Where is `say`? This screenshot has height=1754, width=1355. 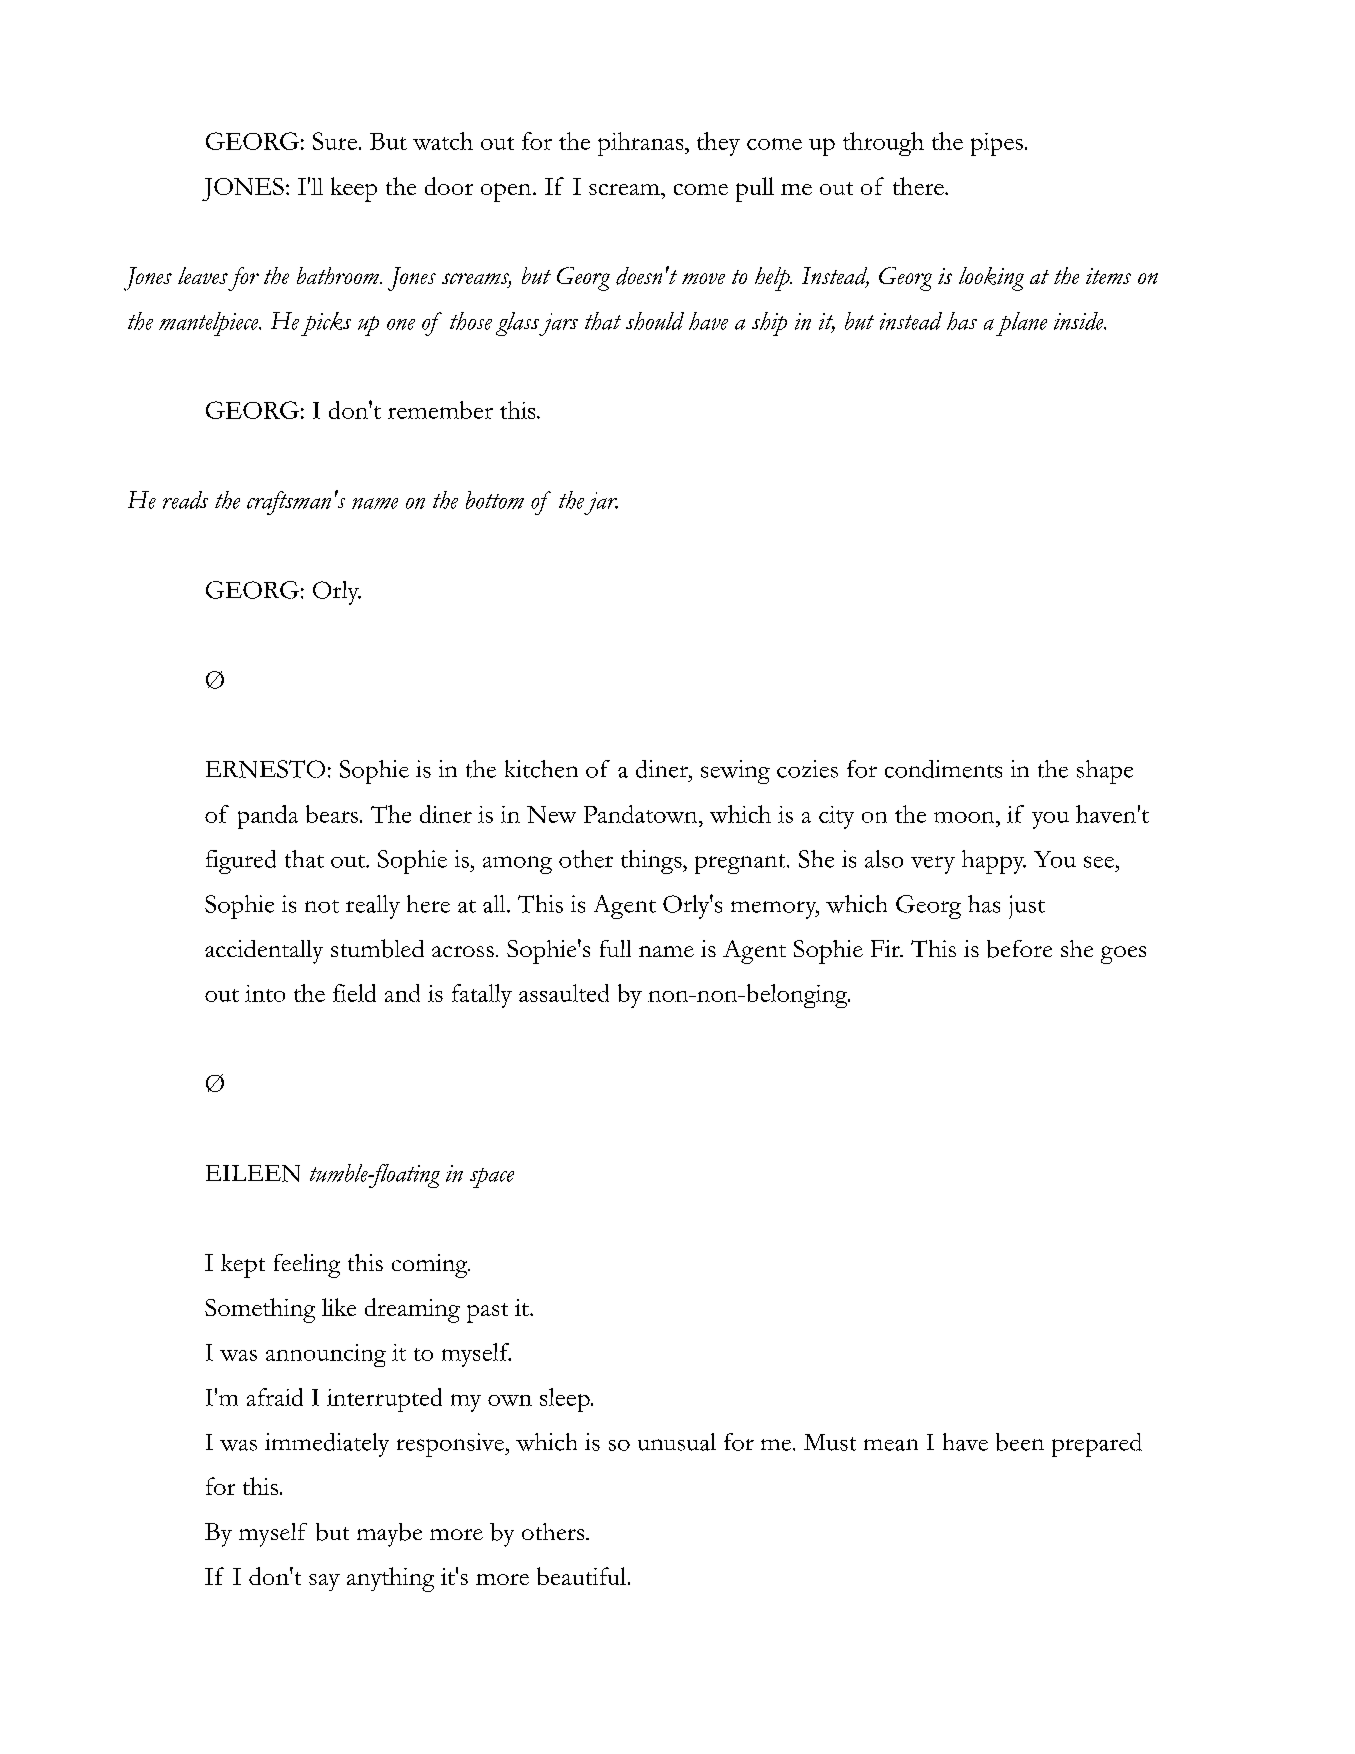 say is located at coordinates (324, 1582).
